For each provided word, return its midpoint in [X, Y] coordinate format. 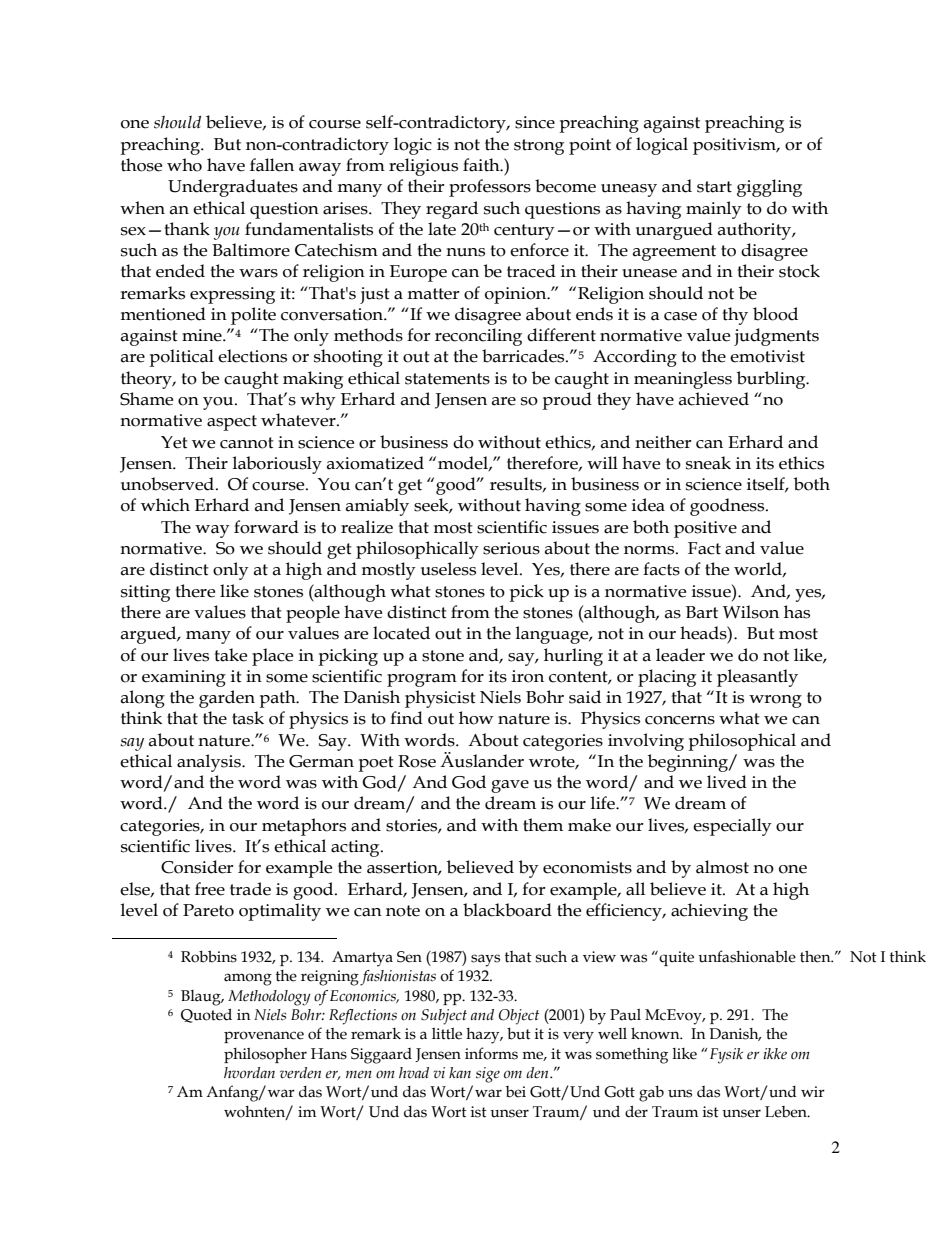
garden [227, 699]
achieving [709, 912]
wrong [775, 701]
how [476, 718]
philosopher [265, 1055]
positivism [736, 146]
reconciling [478, 337]
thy [735, 316]
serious [511, 548]
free [210, 889]
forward [266, 527]
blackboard [507, 910]
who [184, 165]
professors [490, 188]
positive [705, 529]
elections [252, 356]
